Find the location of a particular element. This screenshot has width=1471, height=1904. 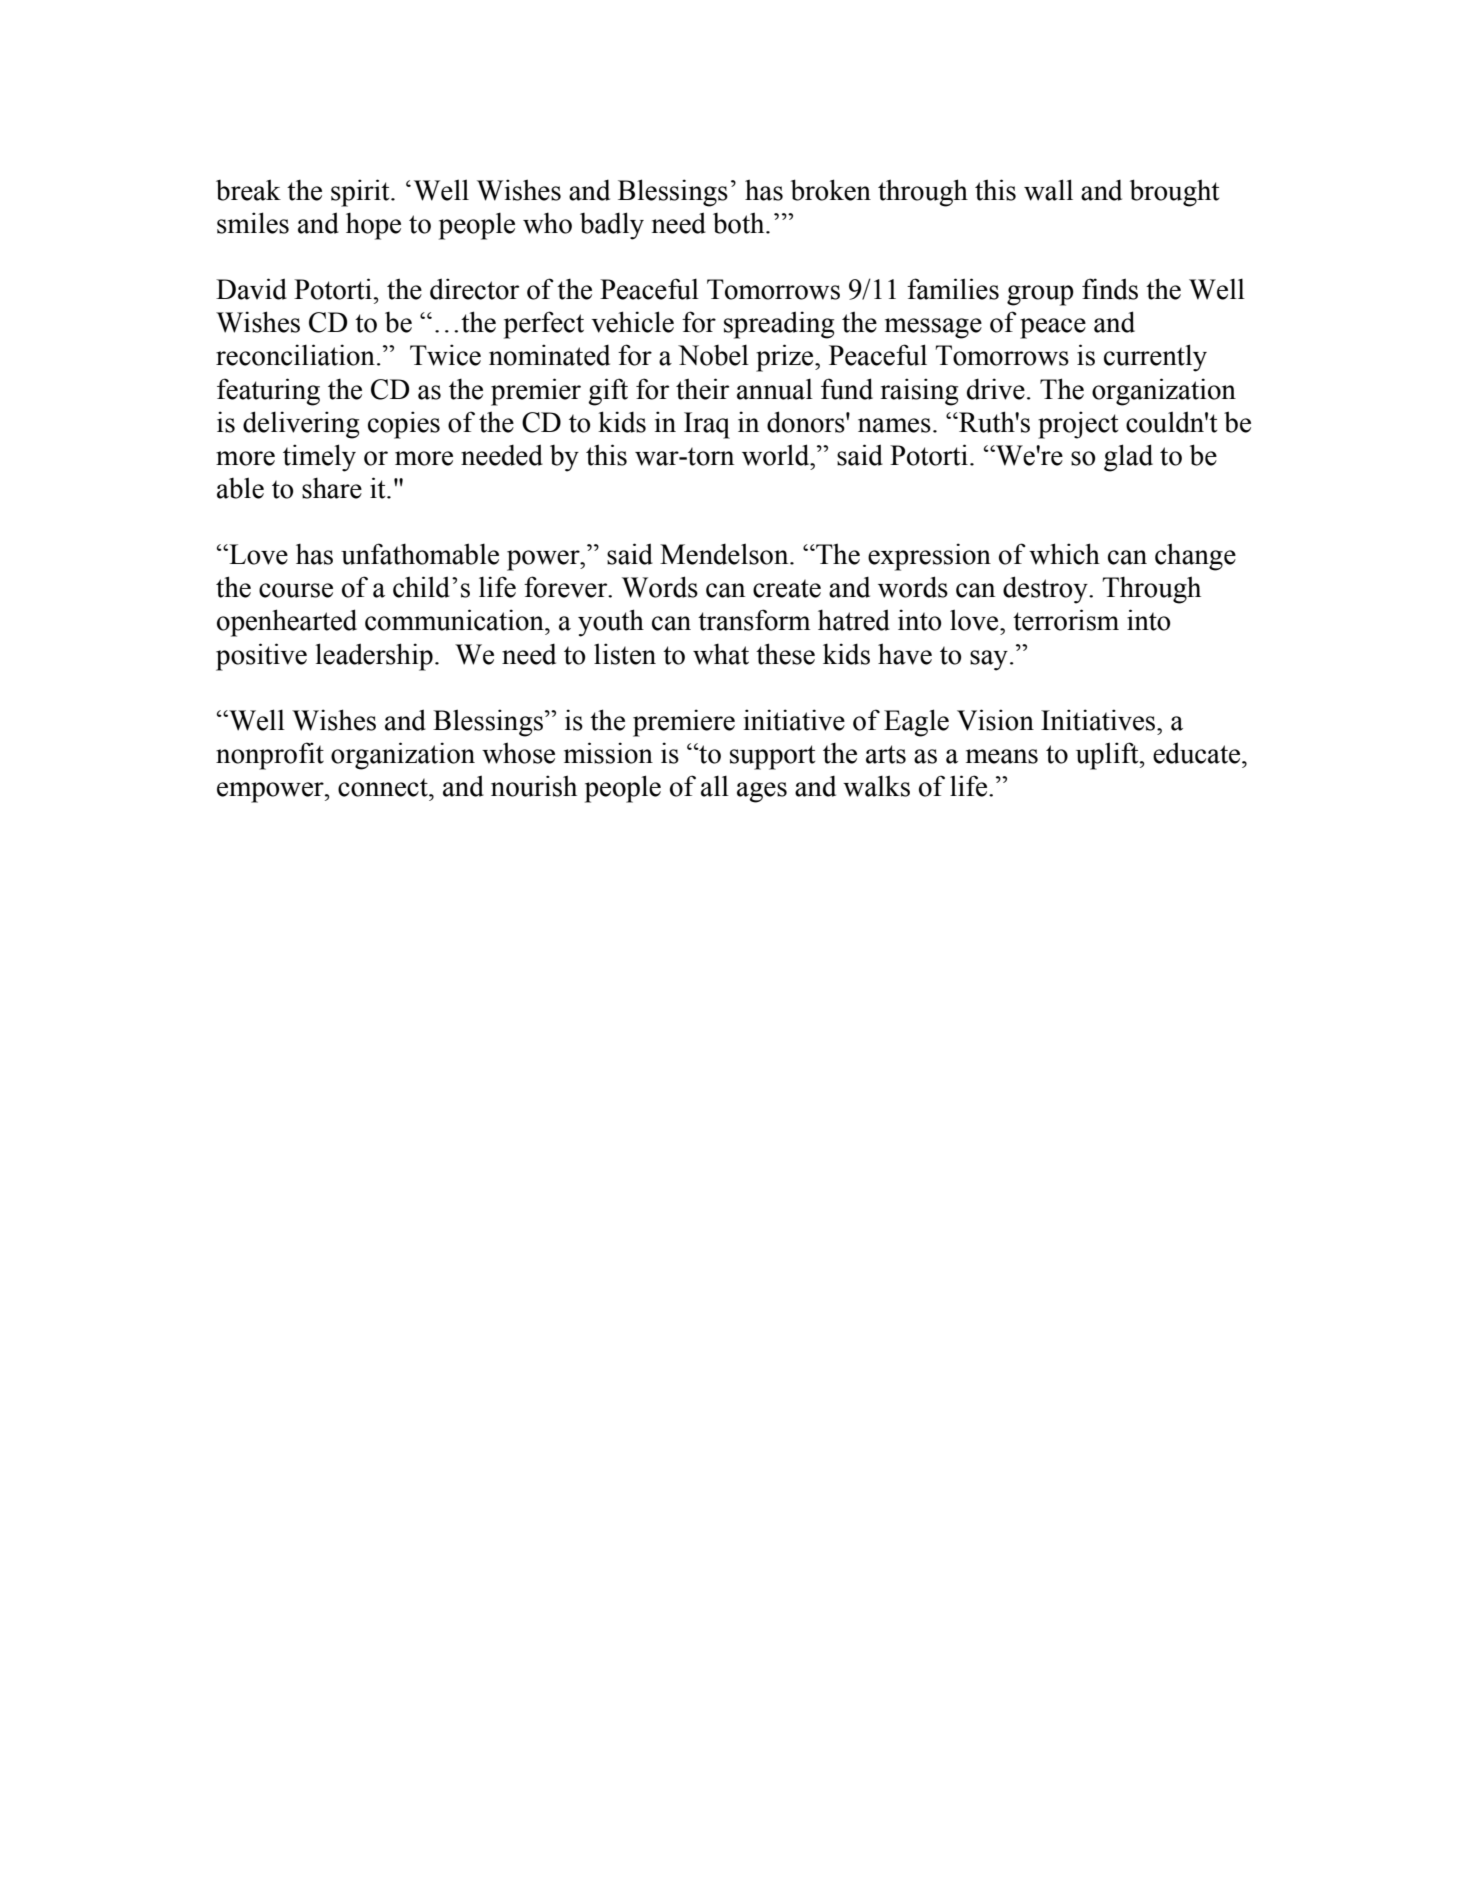

share is located at coordinates (332, 488).
